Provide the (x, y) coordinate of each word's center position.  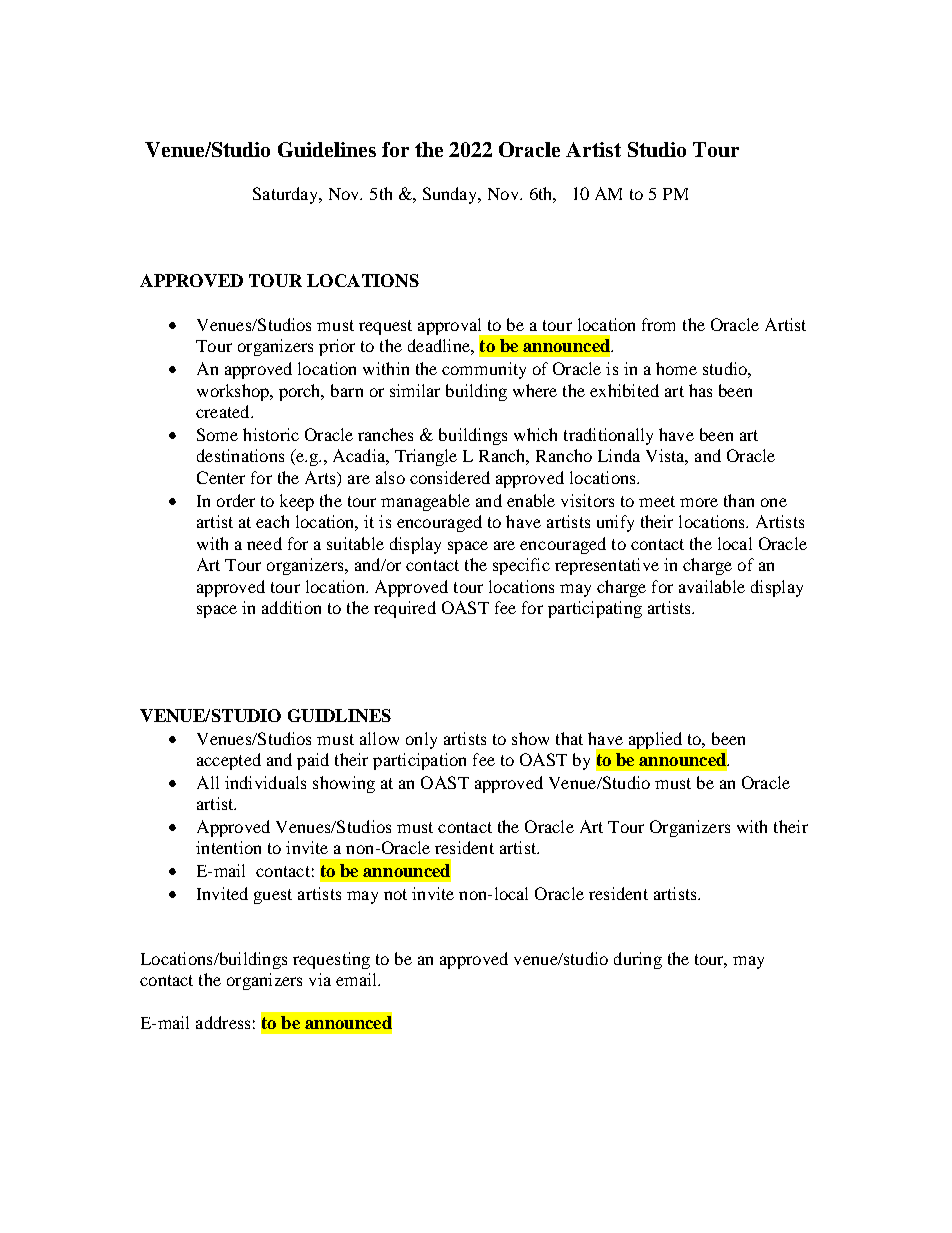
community (484, 370)
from (658, 324)
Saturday (287, 195)
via (320, 979)
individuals (265, 782)
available (712, 586)
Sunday (451, 195)
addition (291, 607)
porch (301, 392)
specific (521, 566)
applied (655, 740)
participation (419, 761)
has (700, 390)
